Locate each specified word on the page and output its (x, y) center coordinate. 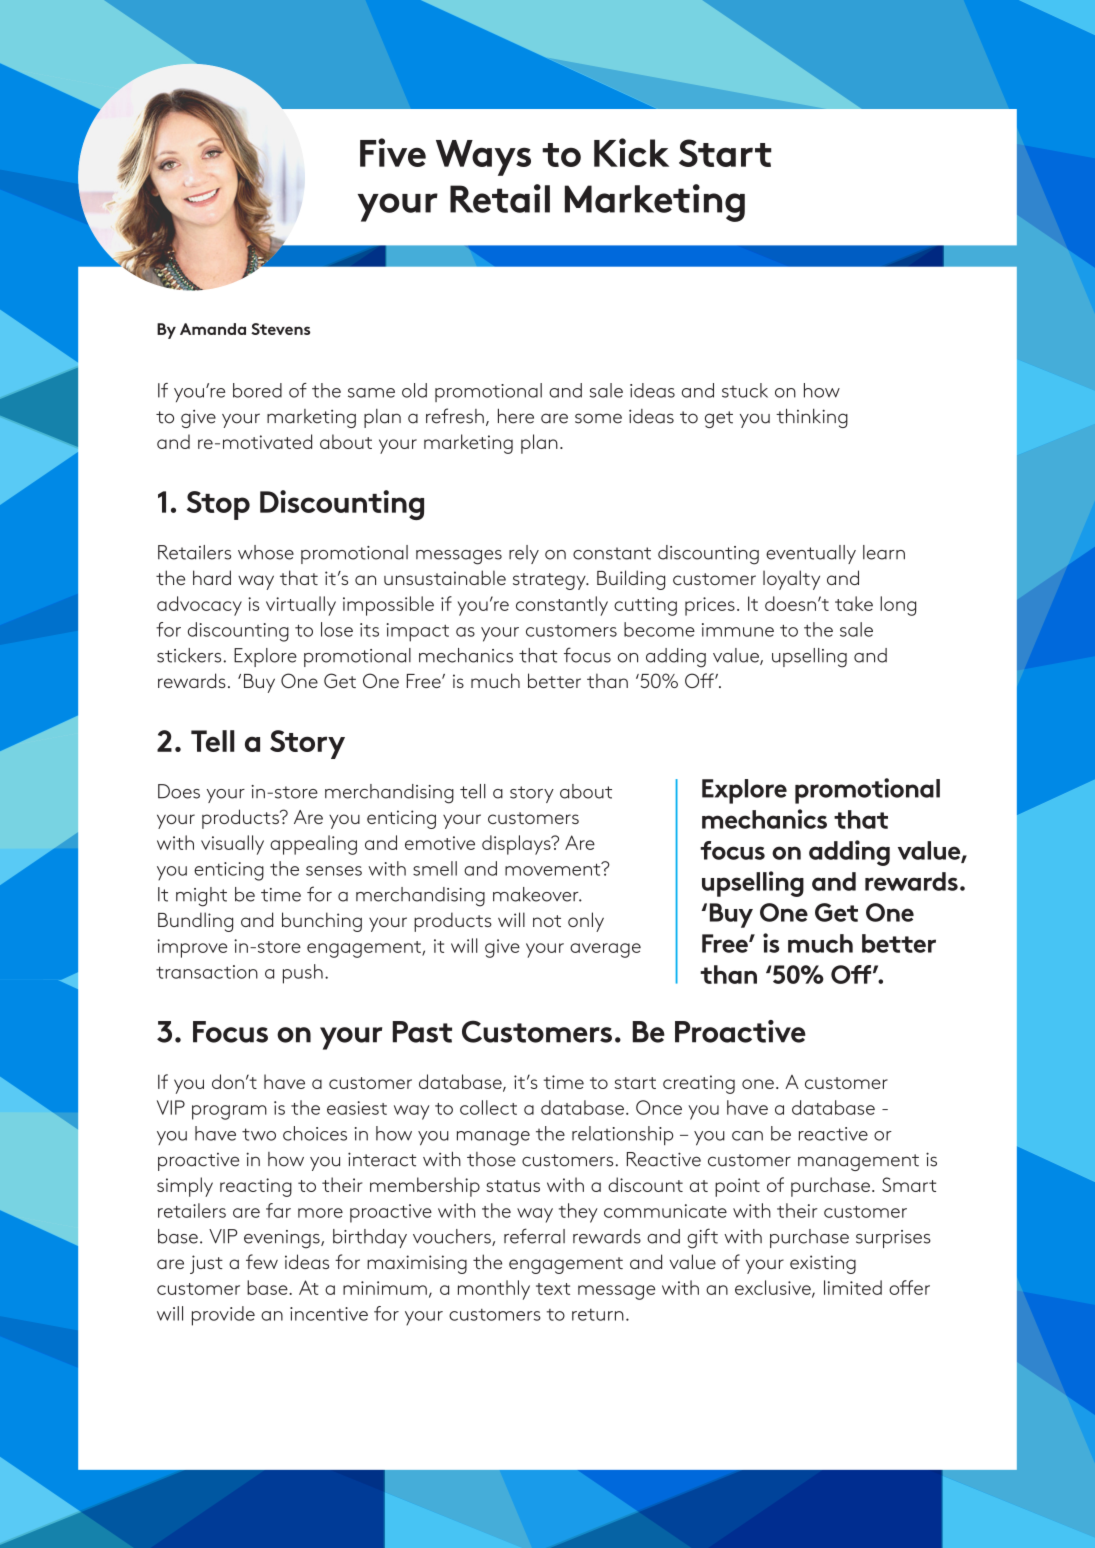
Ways (483, 158)
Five (393, 152)
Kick (631, 152)
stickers (189, 655)
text (553, 1289)
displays (517, 845)
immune (738, 630)
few (262, 1261)
